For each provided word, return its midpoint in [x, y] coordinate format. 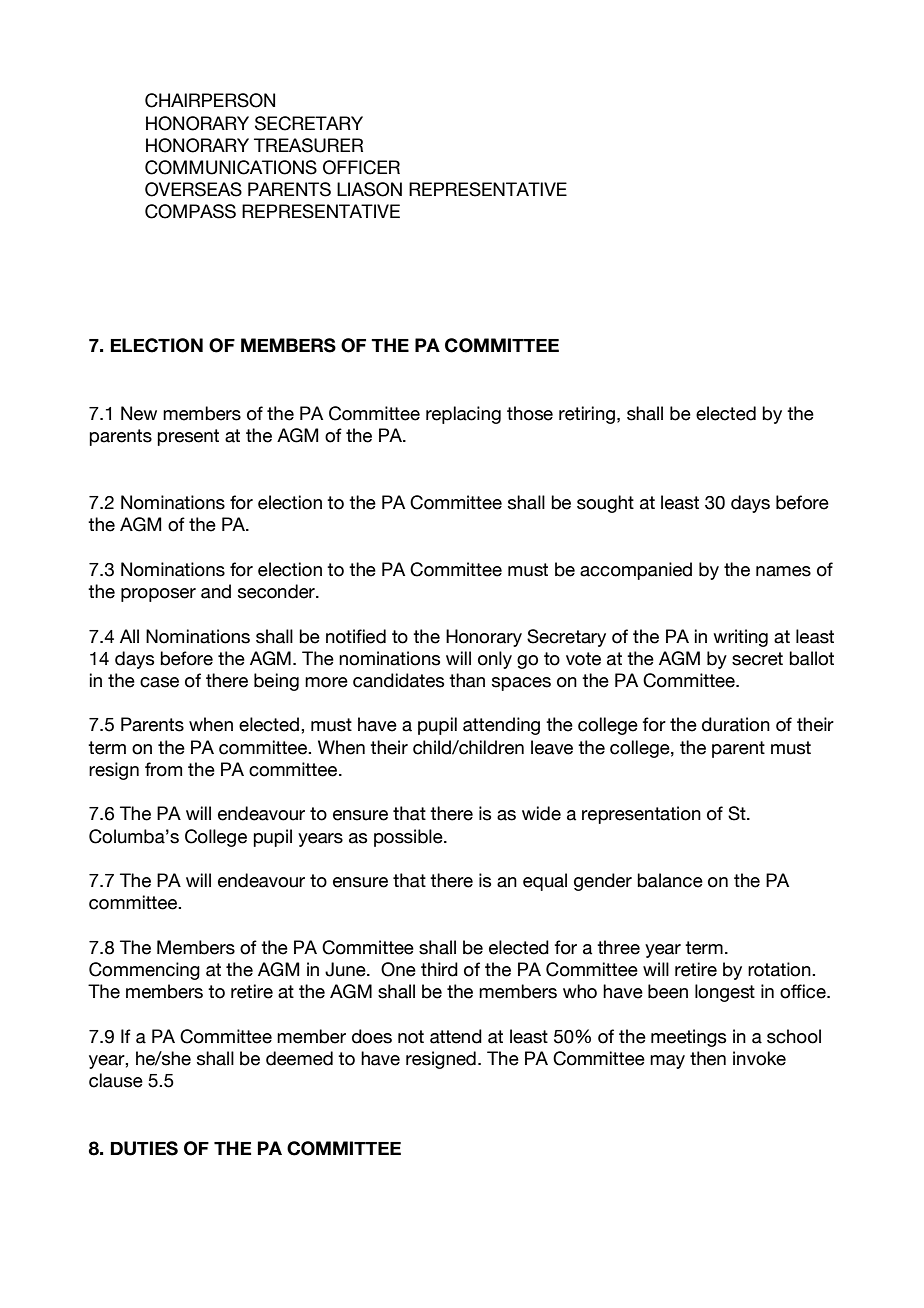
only [495, 660]
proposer [158, 595]
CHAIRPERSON [210, 100]
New [139, 413]
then [708, 1058]
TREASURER [308, 145]
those [530, 413]
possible [409, 838]
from [163, 769]
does [372, 1036]
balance [670, 880]
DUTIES [144, 1148]
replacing [463, 415]
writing [740, 638]
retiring [587, 415]
